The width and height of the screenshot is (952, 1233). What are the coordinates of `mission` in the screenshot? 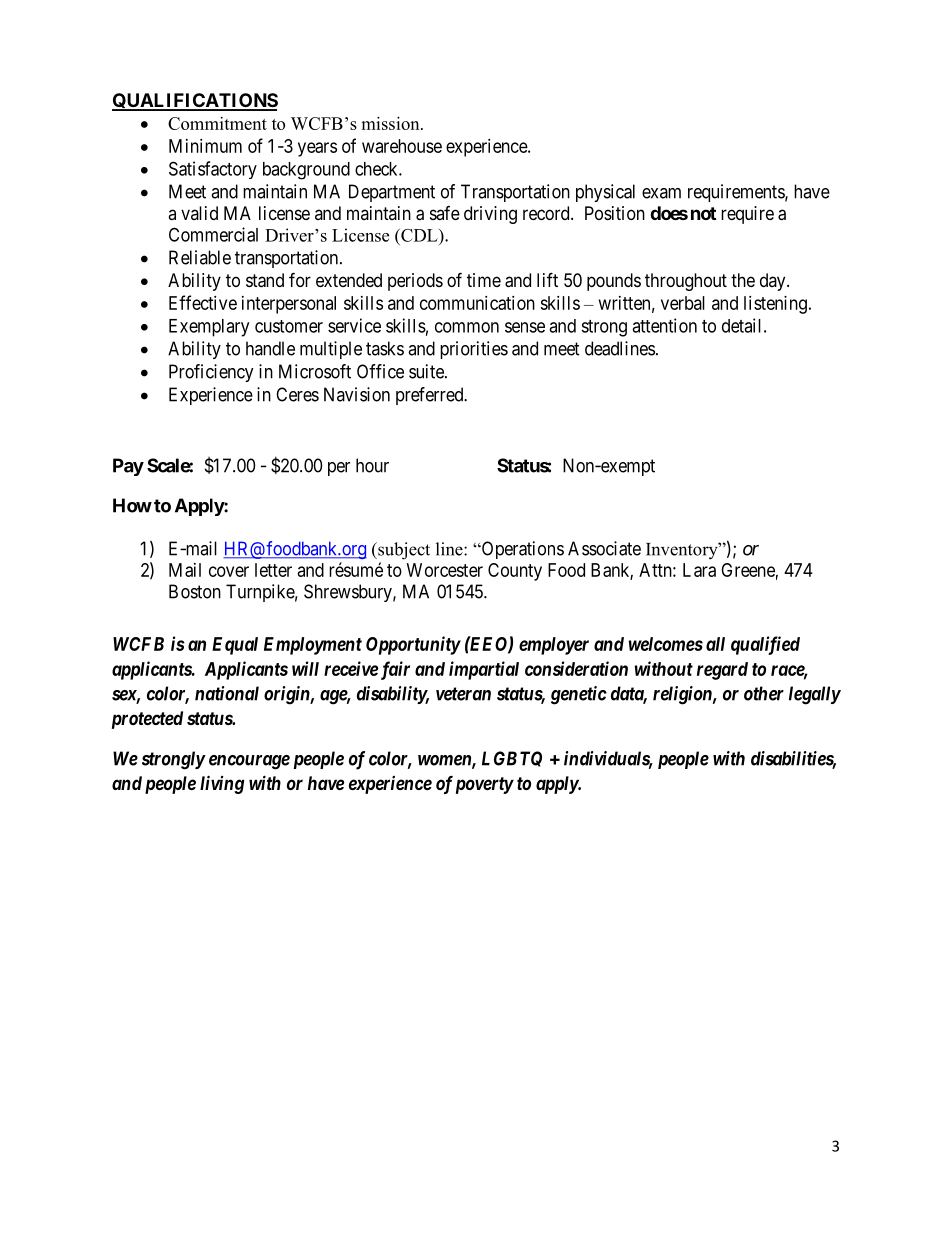 It's located at (391, 123).
